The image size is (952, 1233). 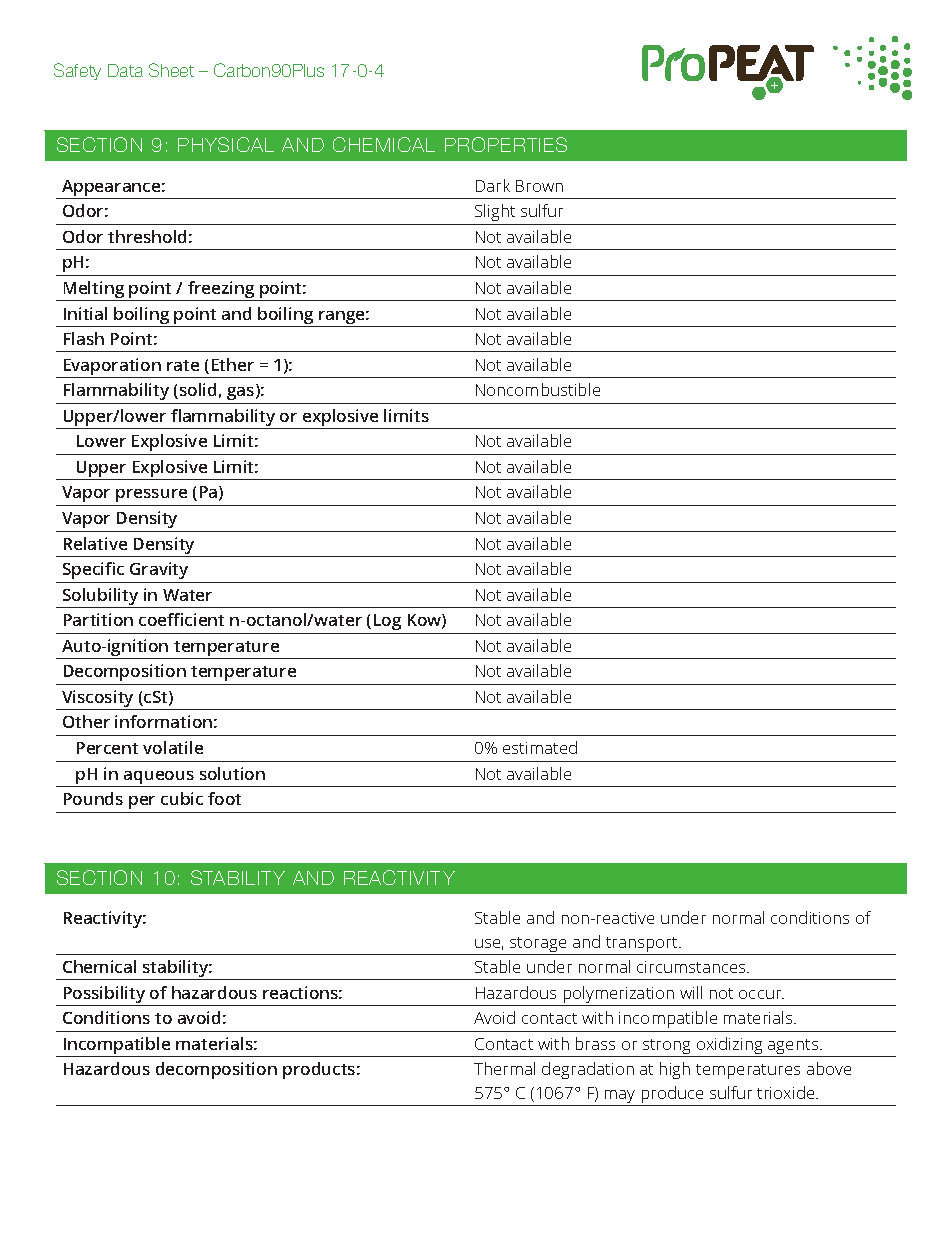 I want to click on Gravity, so click(x=159, y=570).
